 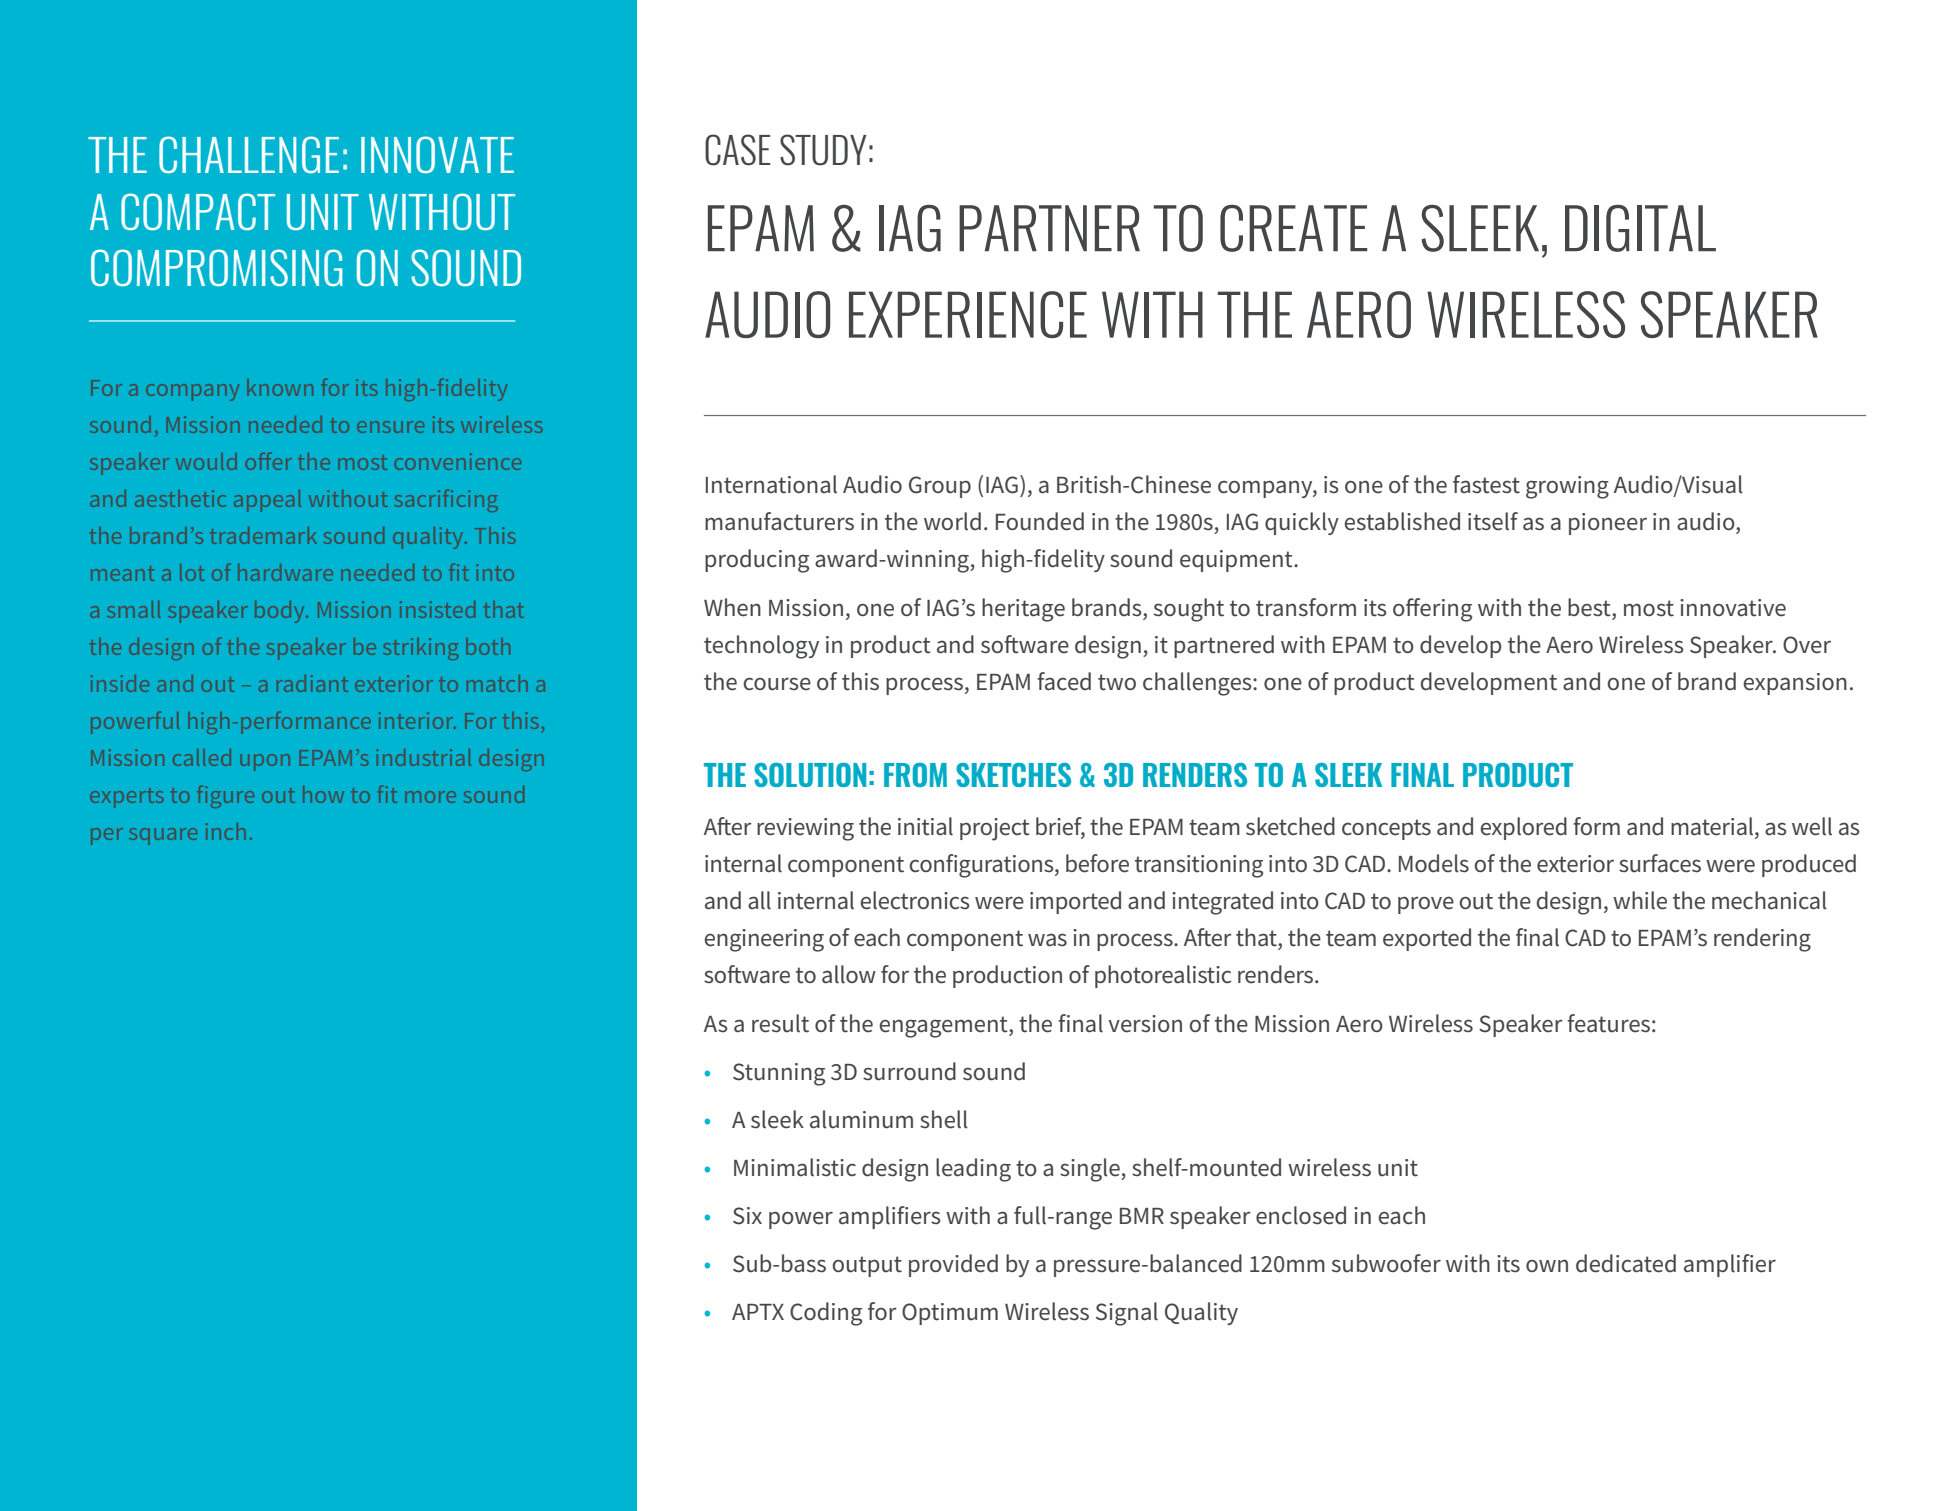 I want to click on APTX, so click(x=758, y=1312).
